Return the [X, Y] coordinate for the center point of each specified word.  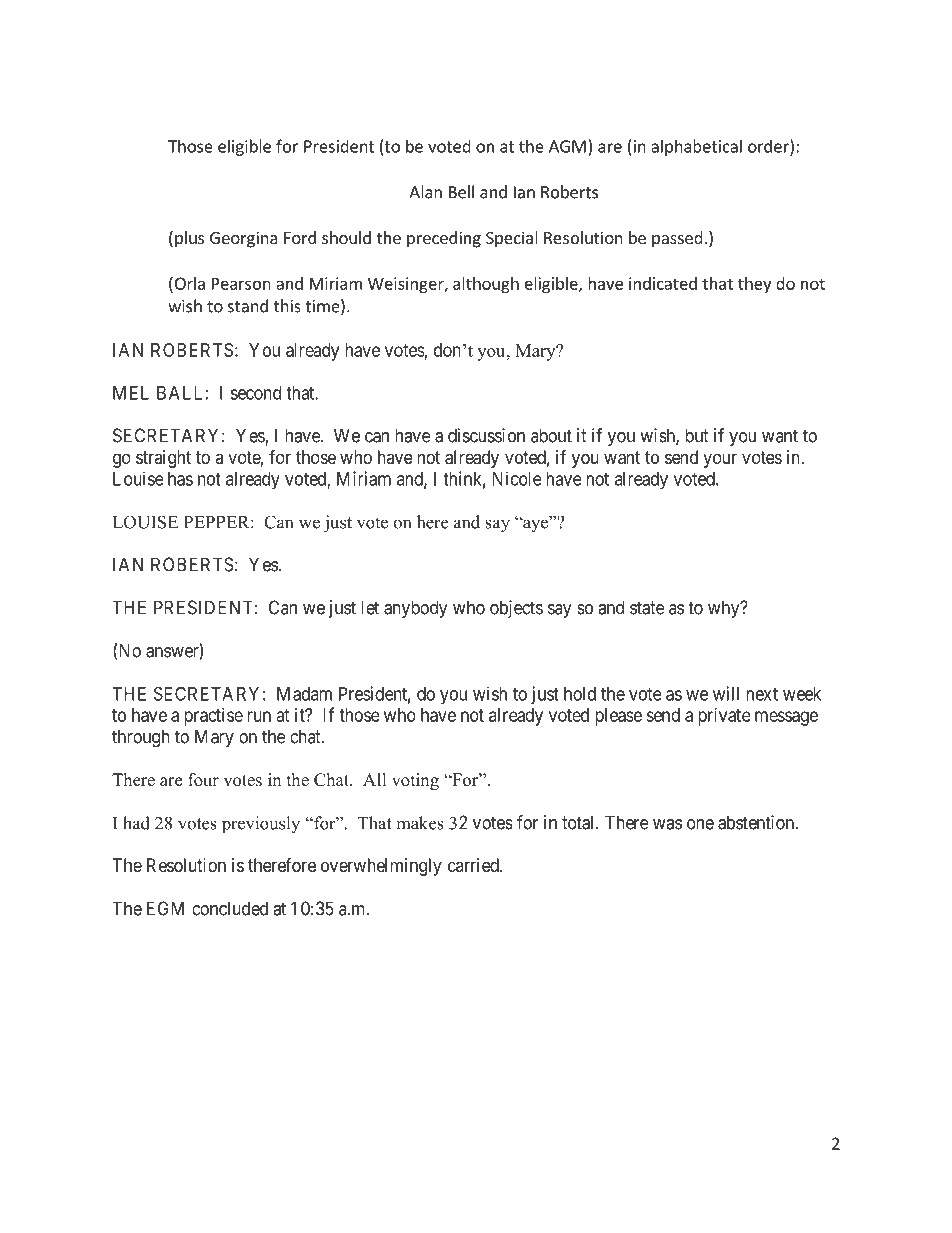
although [486, 285]
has [180, 479]
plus [189, 239]
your [720, 460]
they [754, 285]
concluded [230, 908]
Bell [461, 192]
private [724, 717]
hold [580, 694]
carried [474, 865]
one [700, 824]
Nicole [517, 478]
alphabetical [696, 147]
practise [213, 717]
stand [248, 306]
